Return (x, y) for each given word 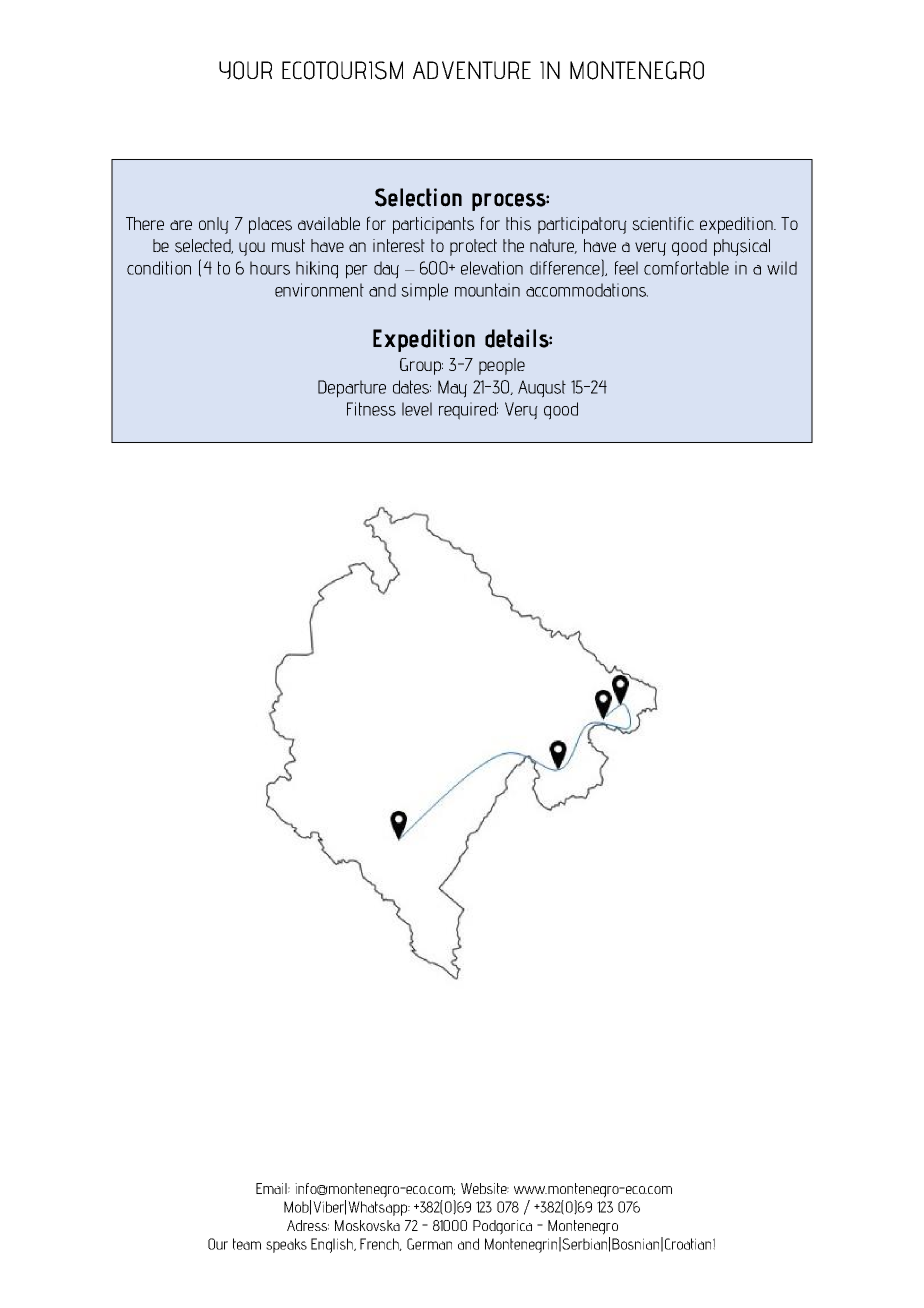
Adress (308, 1225)
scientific (663, 223)
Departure (352, 389)
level (417, 409)
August (542, 389)
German (429, 1244)
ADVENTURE (472, 70)
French (381, 1244)
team (247, 1244)
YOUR (245, 70)
